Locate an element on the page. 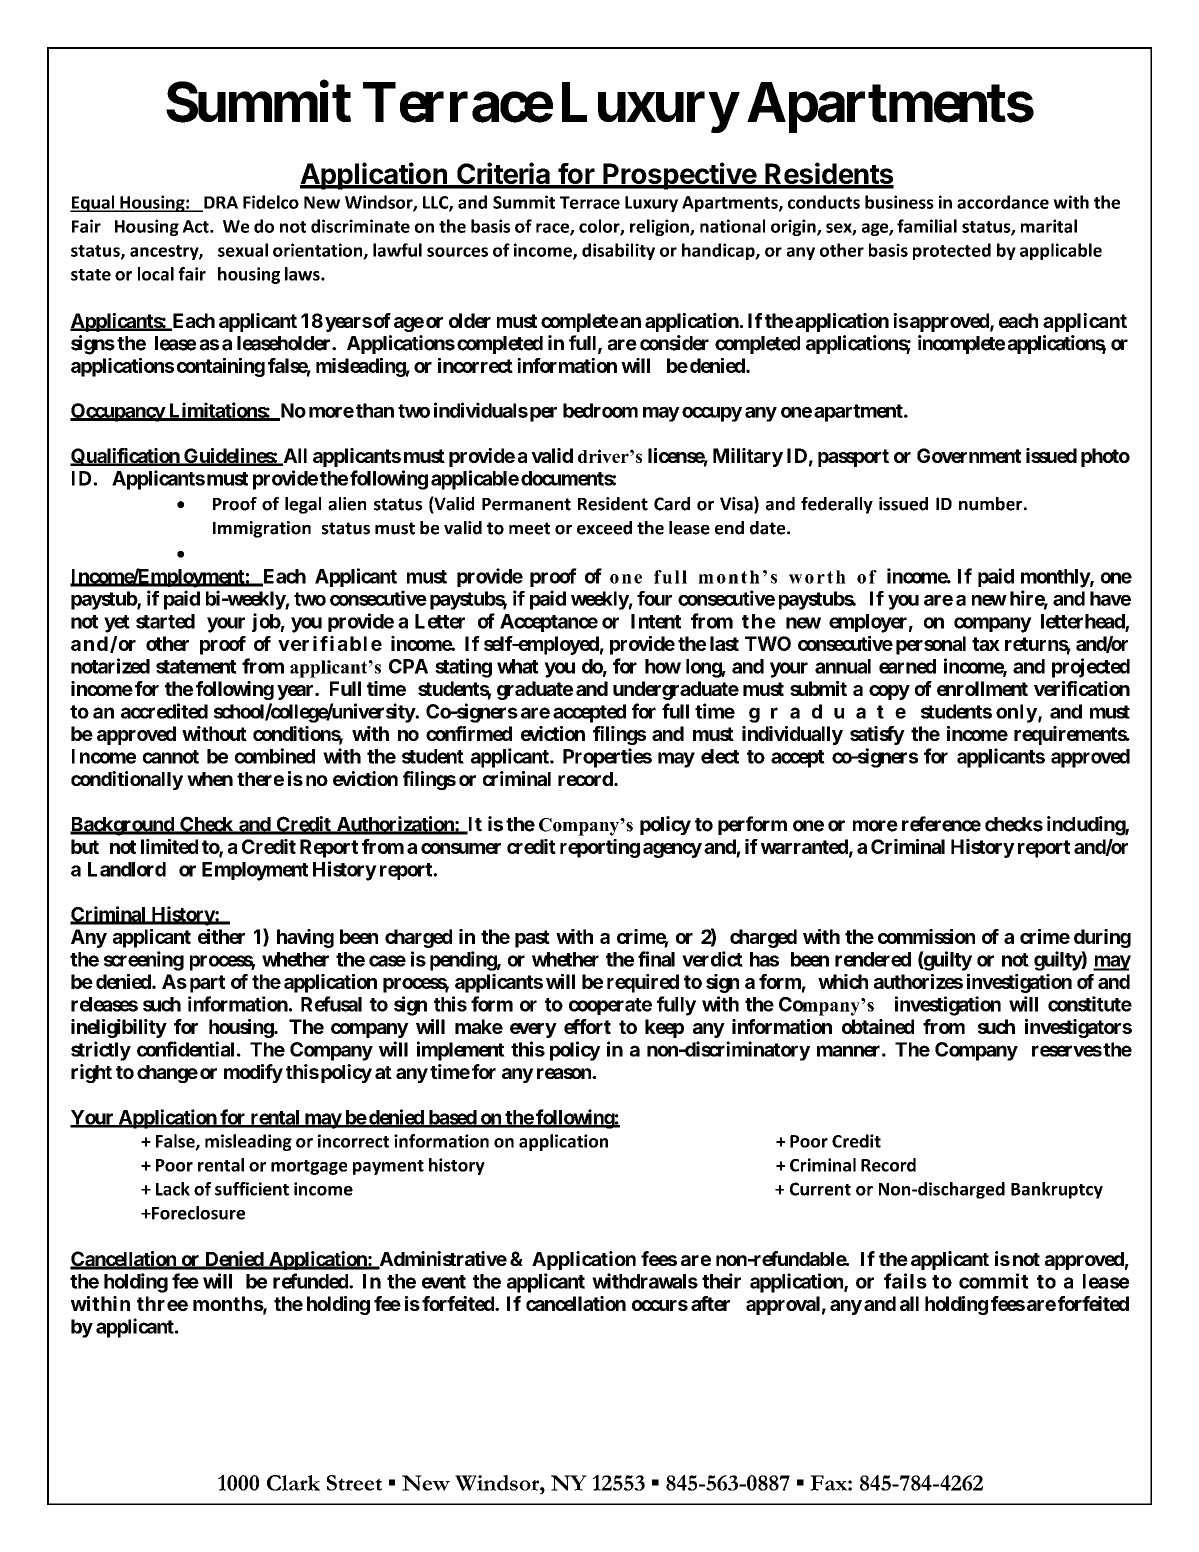 The height and width of the image is (1552, 1199). either is located at coordinates (221, 936).
